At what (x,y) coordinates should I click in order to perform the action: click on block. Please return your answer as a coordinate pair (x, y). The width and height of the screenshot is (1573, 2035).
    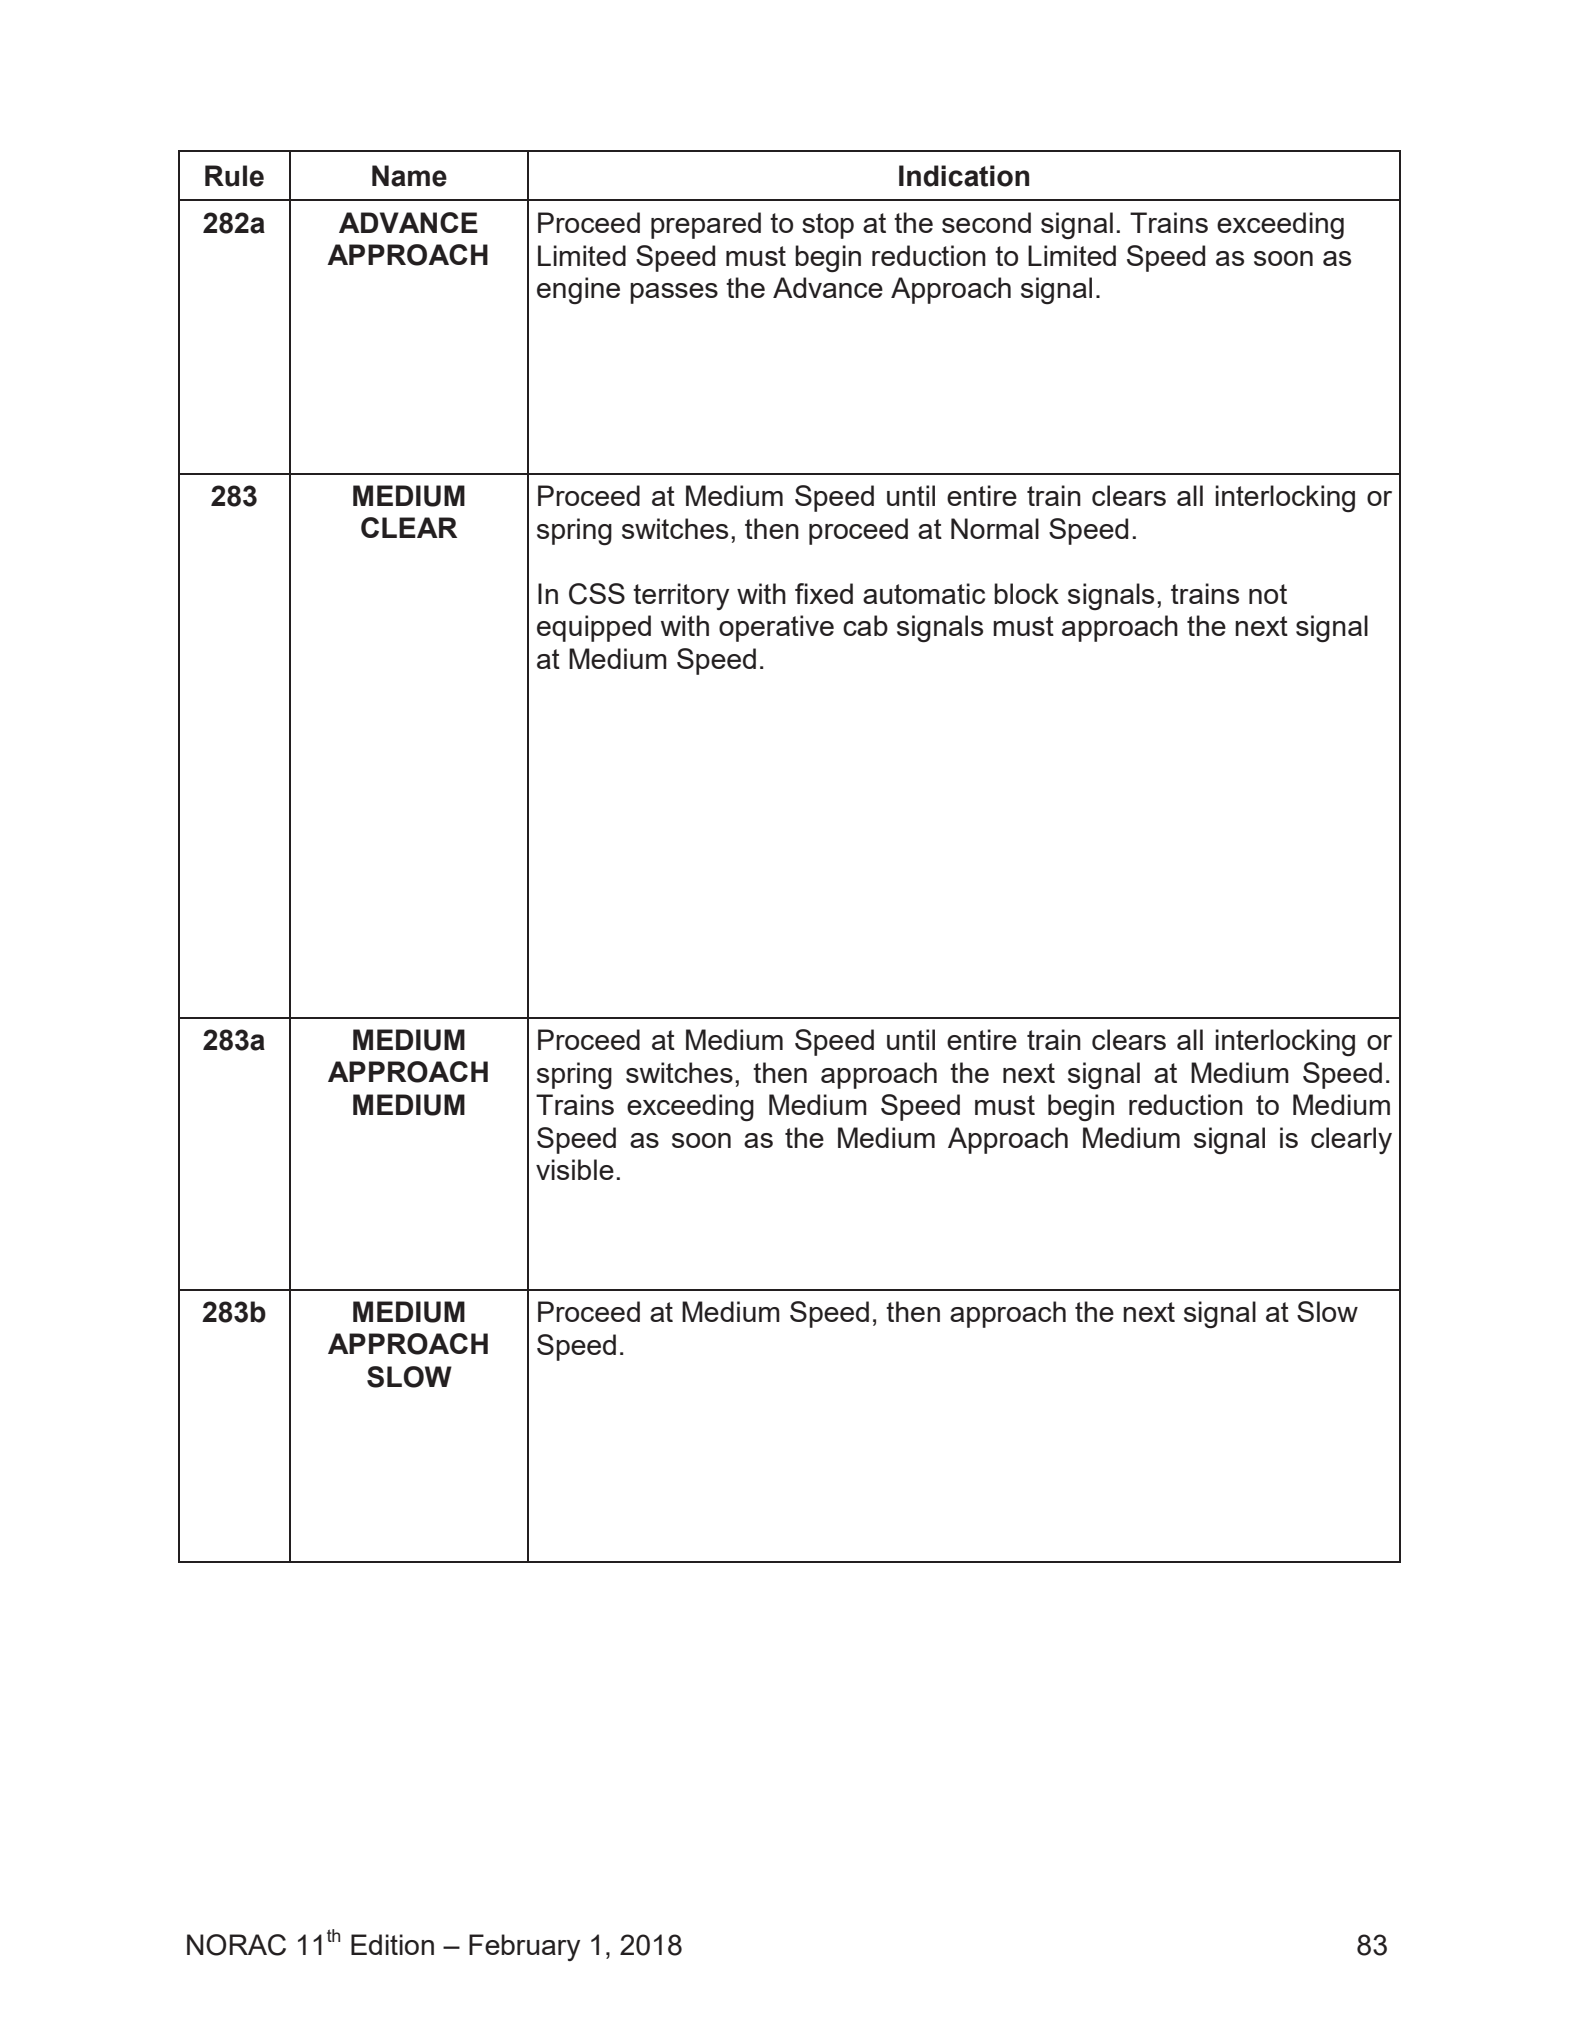
    Looking at the image, I should click on (1026, 593).
